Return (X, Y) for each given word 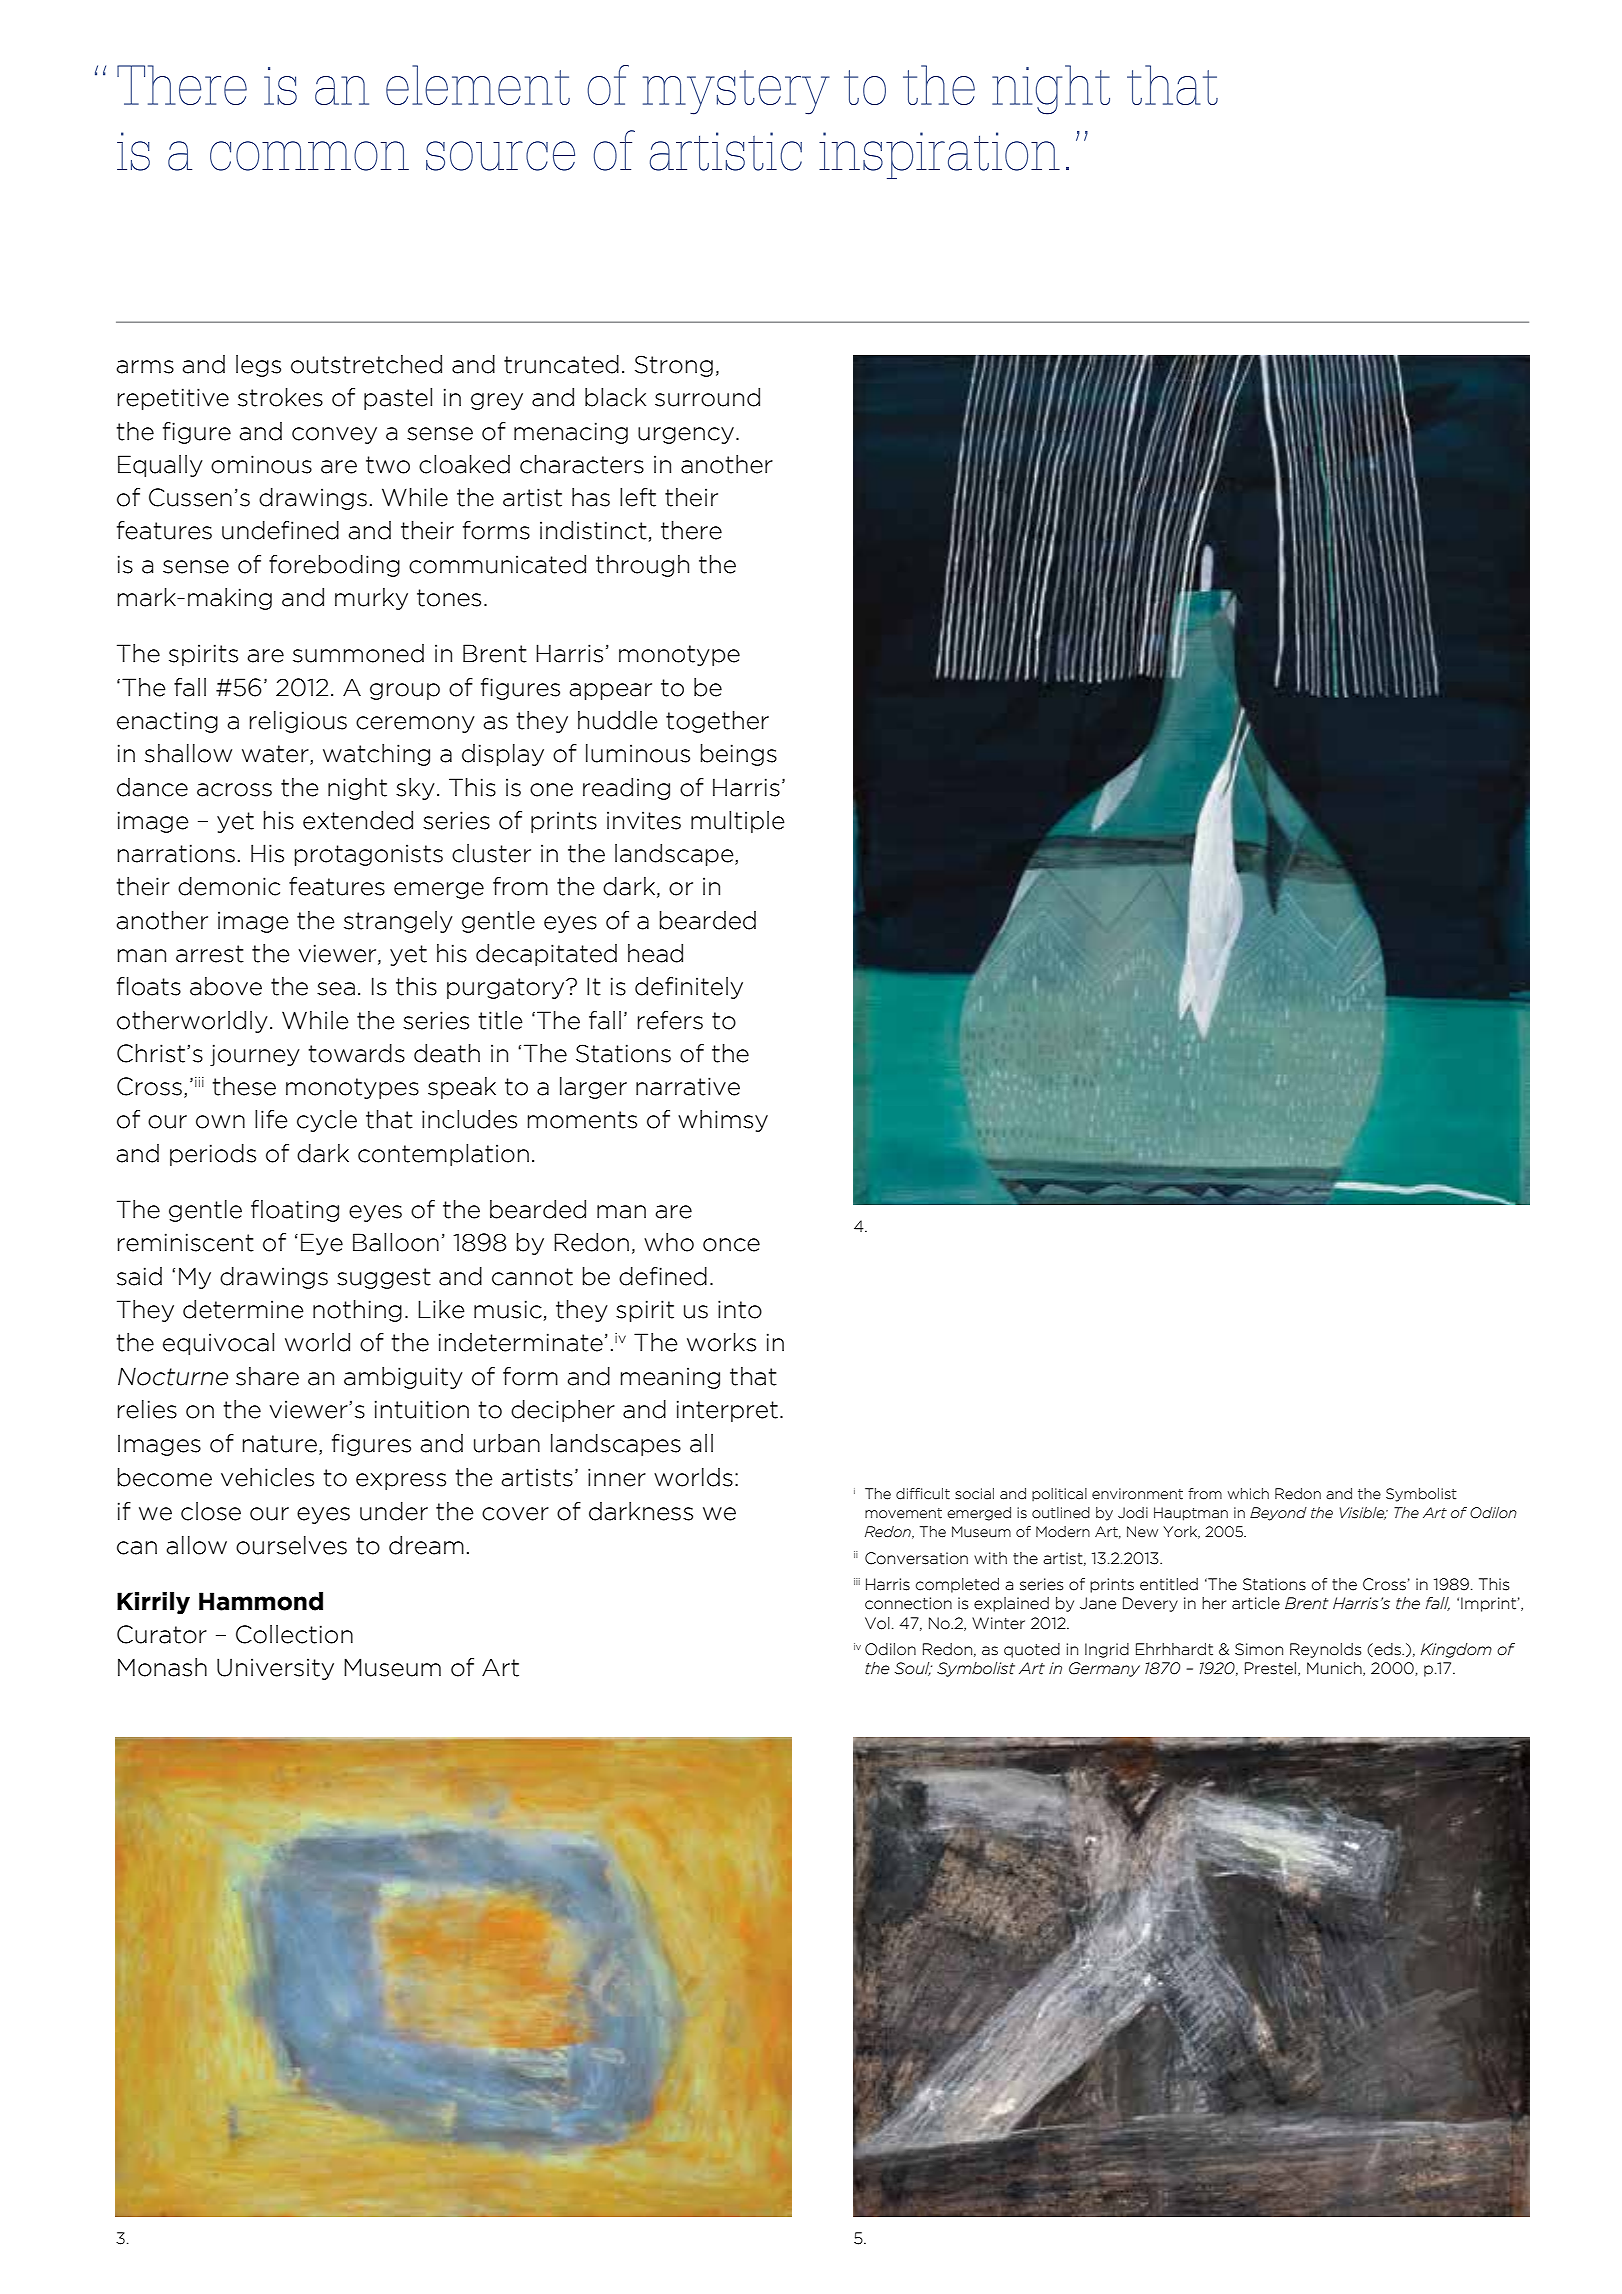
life (271, 1119)
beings (739, 755)
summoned (358, 653)
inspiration (939, 155)
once (731, 1245)
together (717, 722)
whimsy (723, 1121)
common (309, 156)
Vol (877, 1623)
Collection (294, 1634)
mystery (736, 92)
